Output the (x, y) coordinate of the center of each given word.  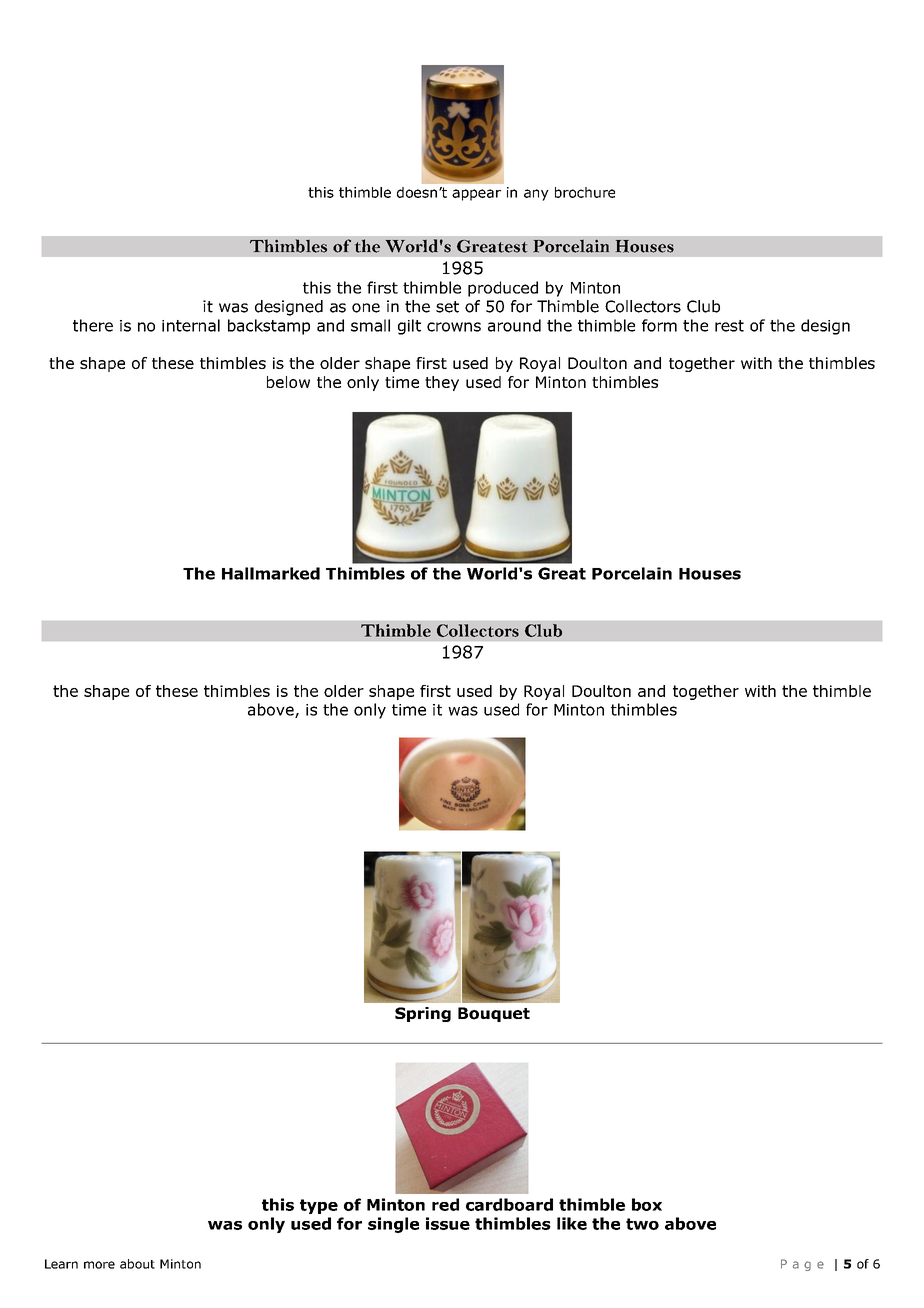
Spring (423, 1014)
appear (476, 195)
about (137, 1264)
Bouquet (494, 1014)
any (536, 195)
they (442, 383)
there (93, 325)
